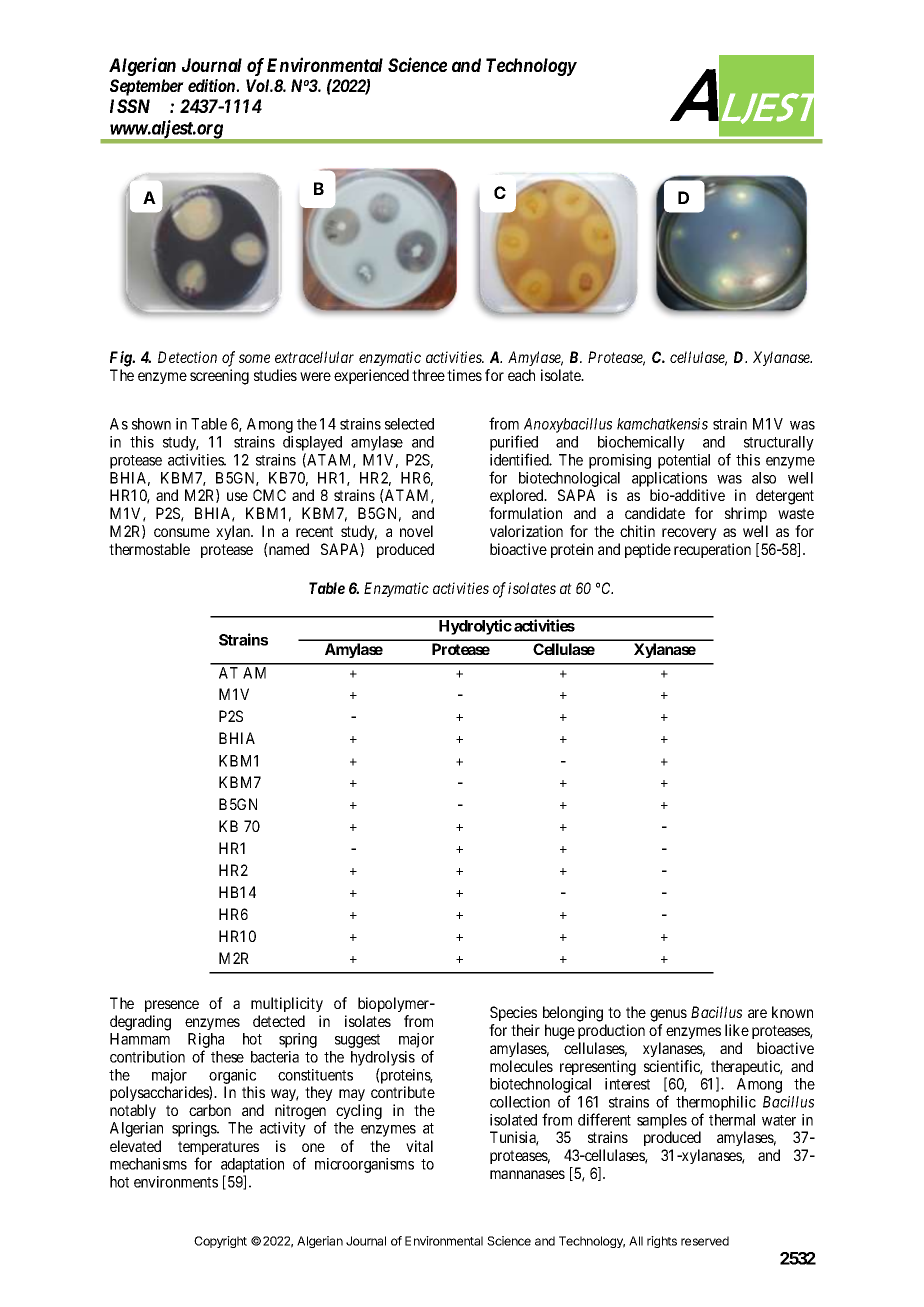 This image has width=924, height=1307. Describe the element at coordinates (757, 1013) in the image. I see `are` at that location.
